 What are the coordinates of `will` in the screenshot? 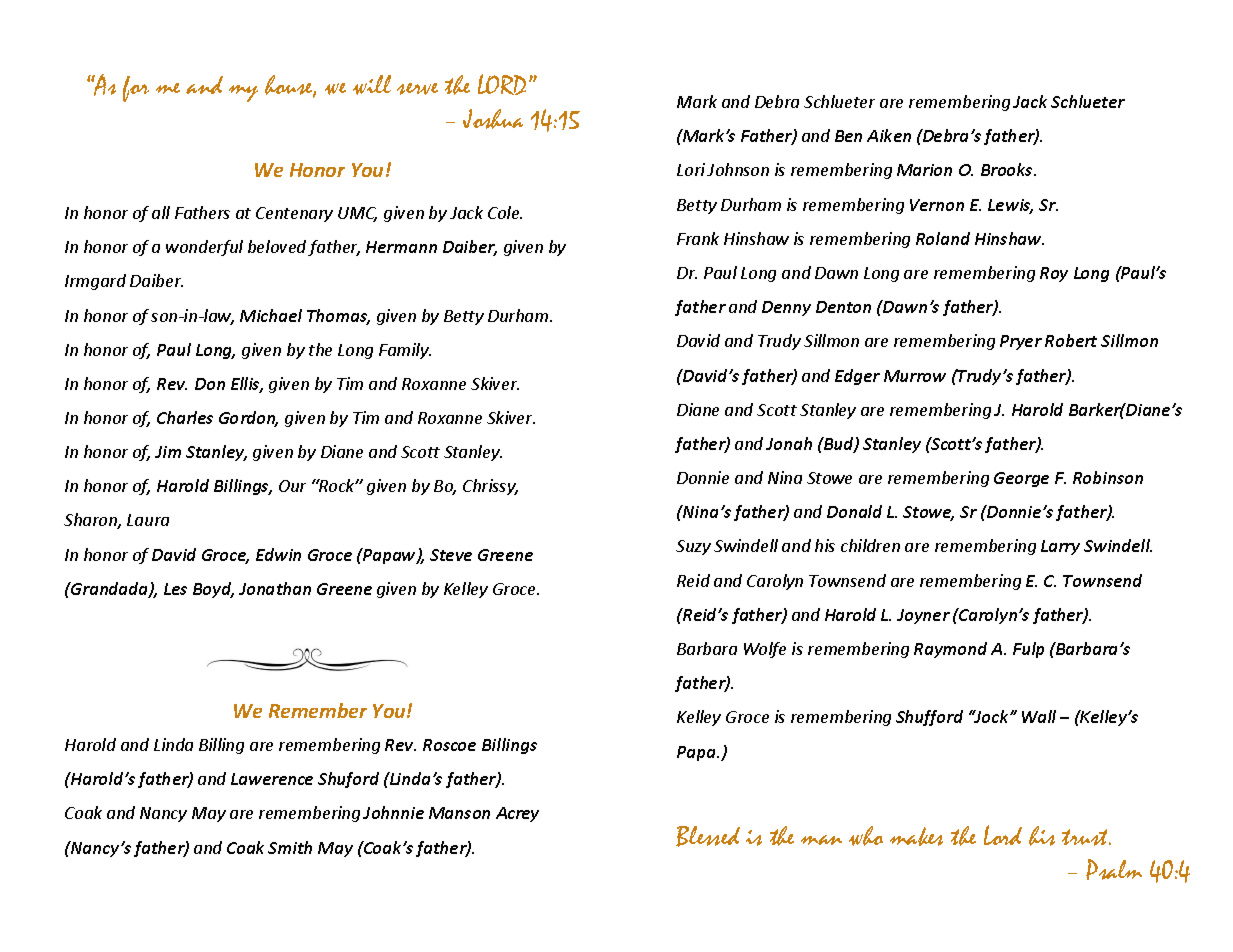 It's located at (372, 85).
